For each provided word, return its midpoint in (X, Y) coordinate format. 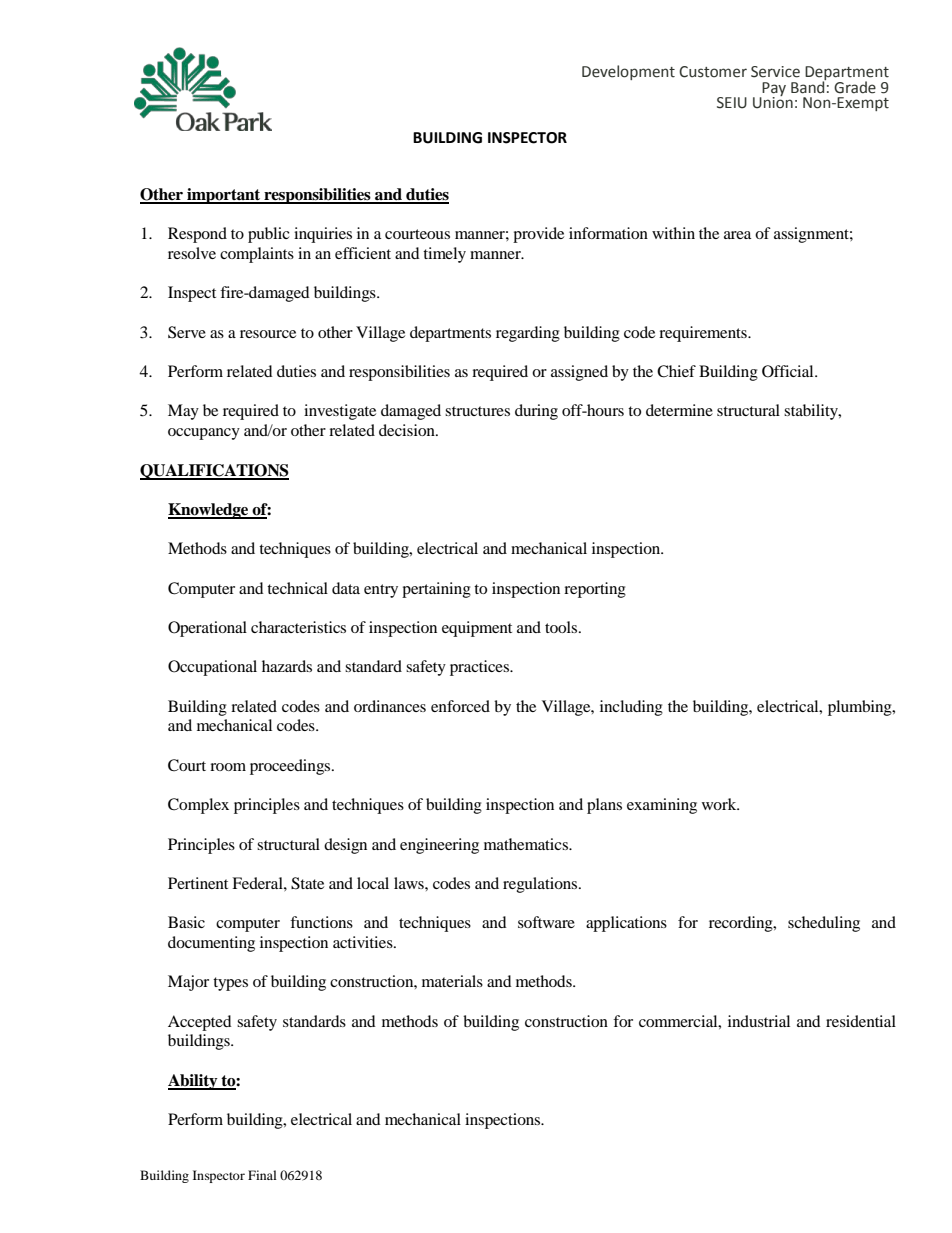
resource (268, 334)
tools (562, 627)
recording (742, 924)
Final (262, 1175)
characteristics (298, 627)
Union (773, 102)
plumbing (861, 708)
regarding (528, 334)
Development (628, 72)
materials (452, 981)
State (307, 883)
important (224, 196)
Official (789, 371)
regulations (541, 885)
